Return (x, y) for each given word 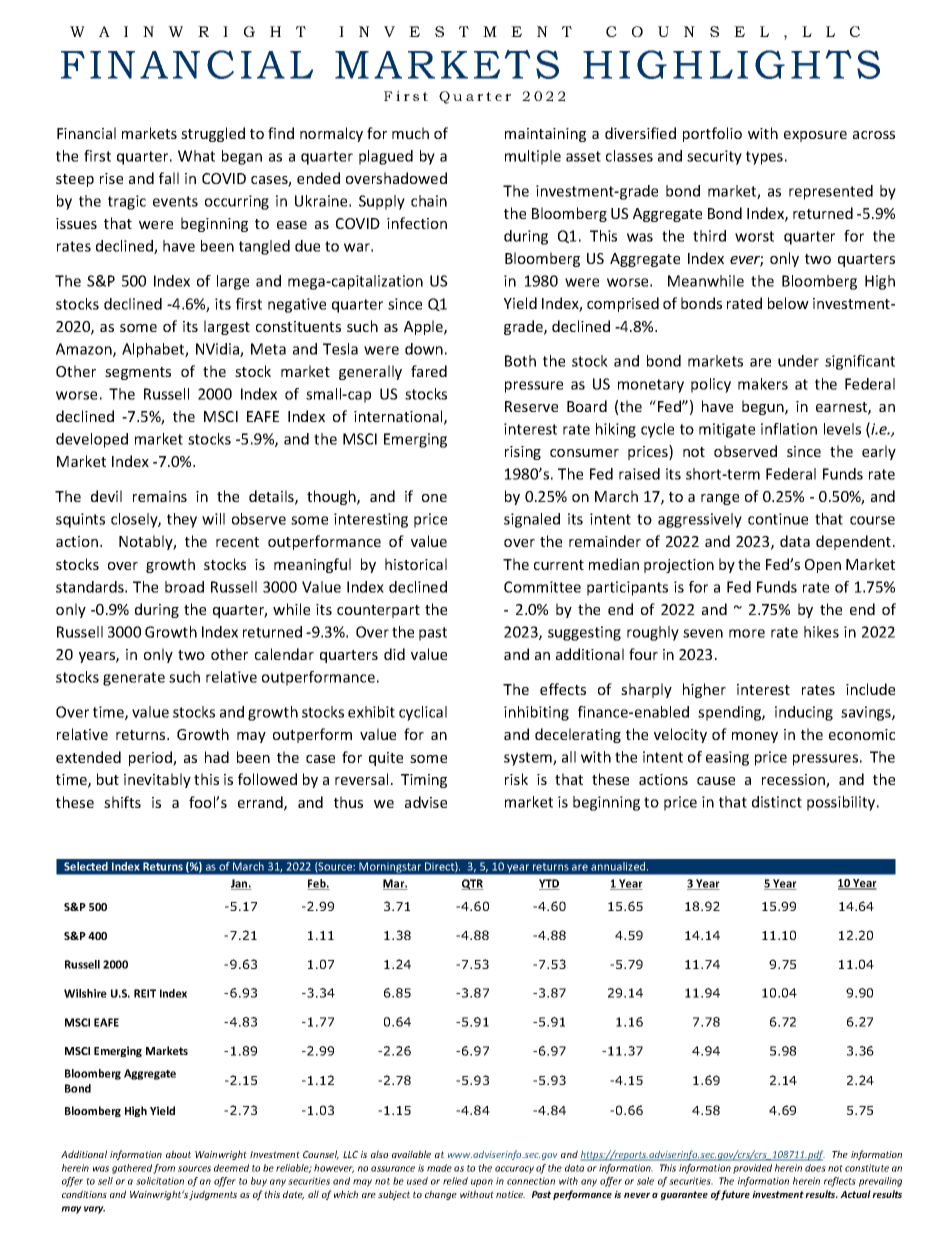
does (815, 1168)
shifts (122, 802)
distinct (777, 802)
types (764, 158)
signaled (532, 520)
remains (160, 496)
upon (482, 1183)
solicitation (160, 1181)
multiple (533, 157)
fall (169, 178)
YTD (549, 884)
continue (778, 519)
